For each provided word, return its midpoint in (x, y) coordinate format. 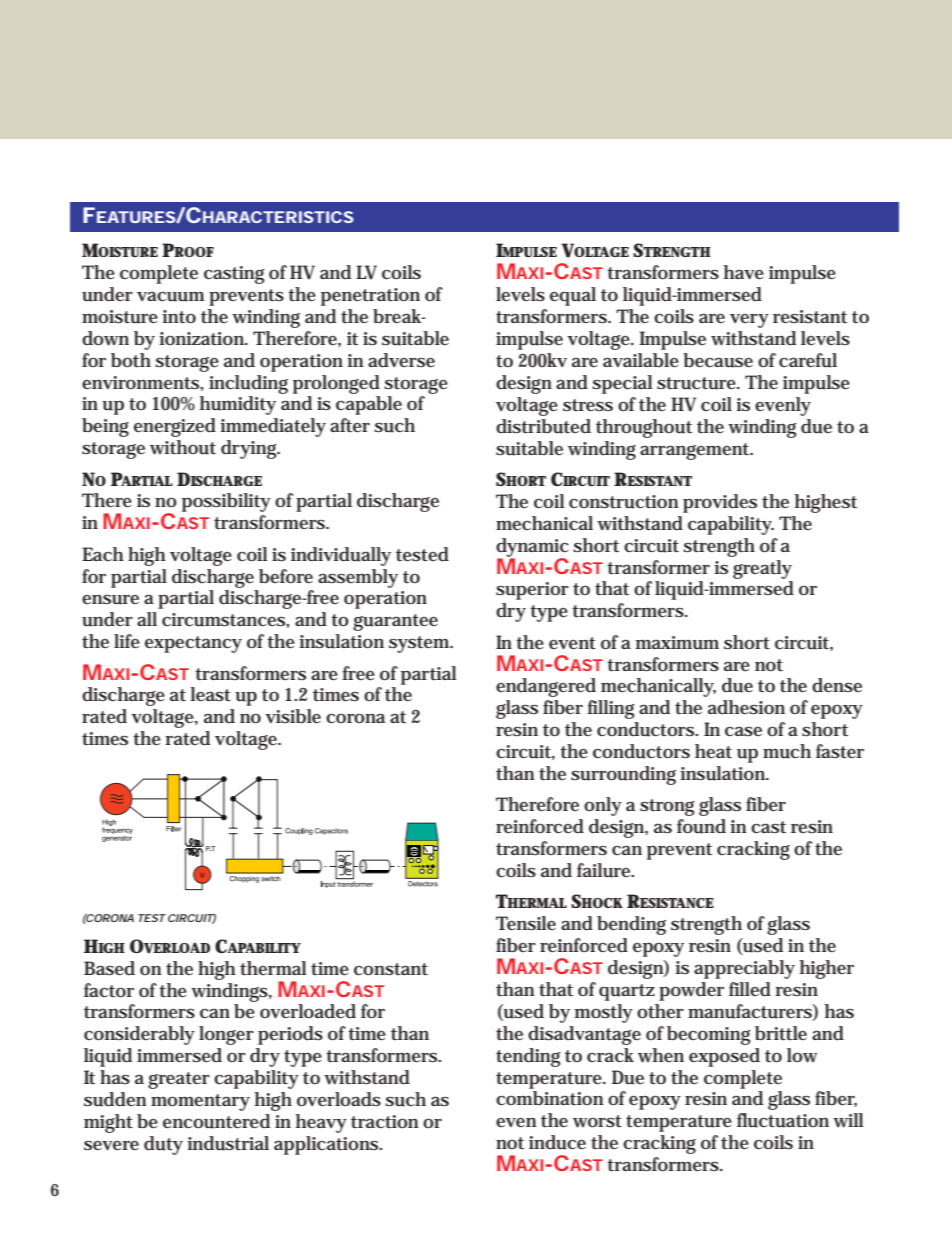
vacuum (170, 296)
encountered (216, 1121)
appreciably (744, 969)
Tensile (526, 923)
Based (109, 968)
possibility (226, 502)
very (749, 321)
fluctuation (783, 1120)
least (211, 694)
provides (720, 503)
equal (573, 296)
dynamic (532, 548)
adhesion (746, 707)
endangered (546, 687)
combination (549, 1098)
